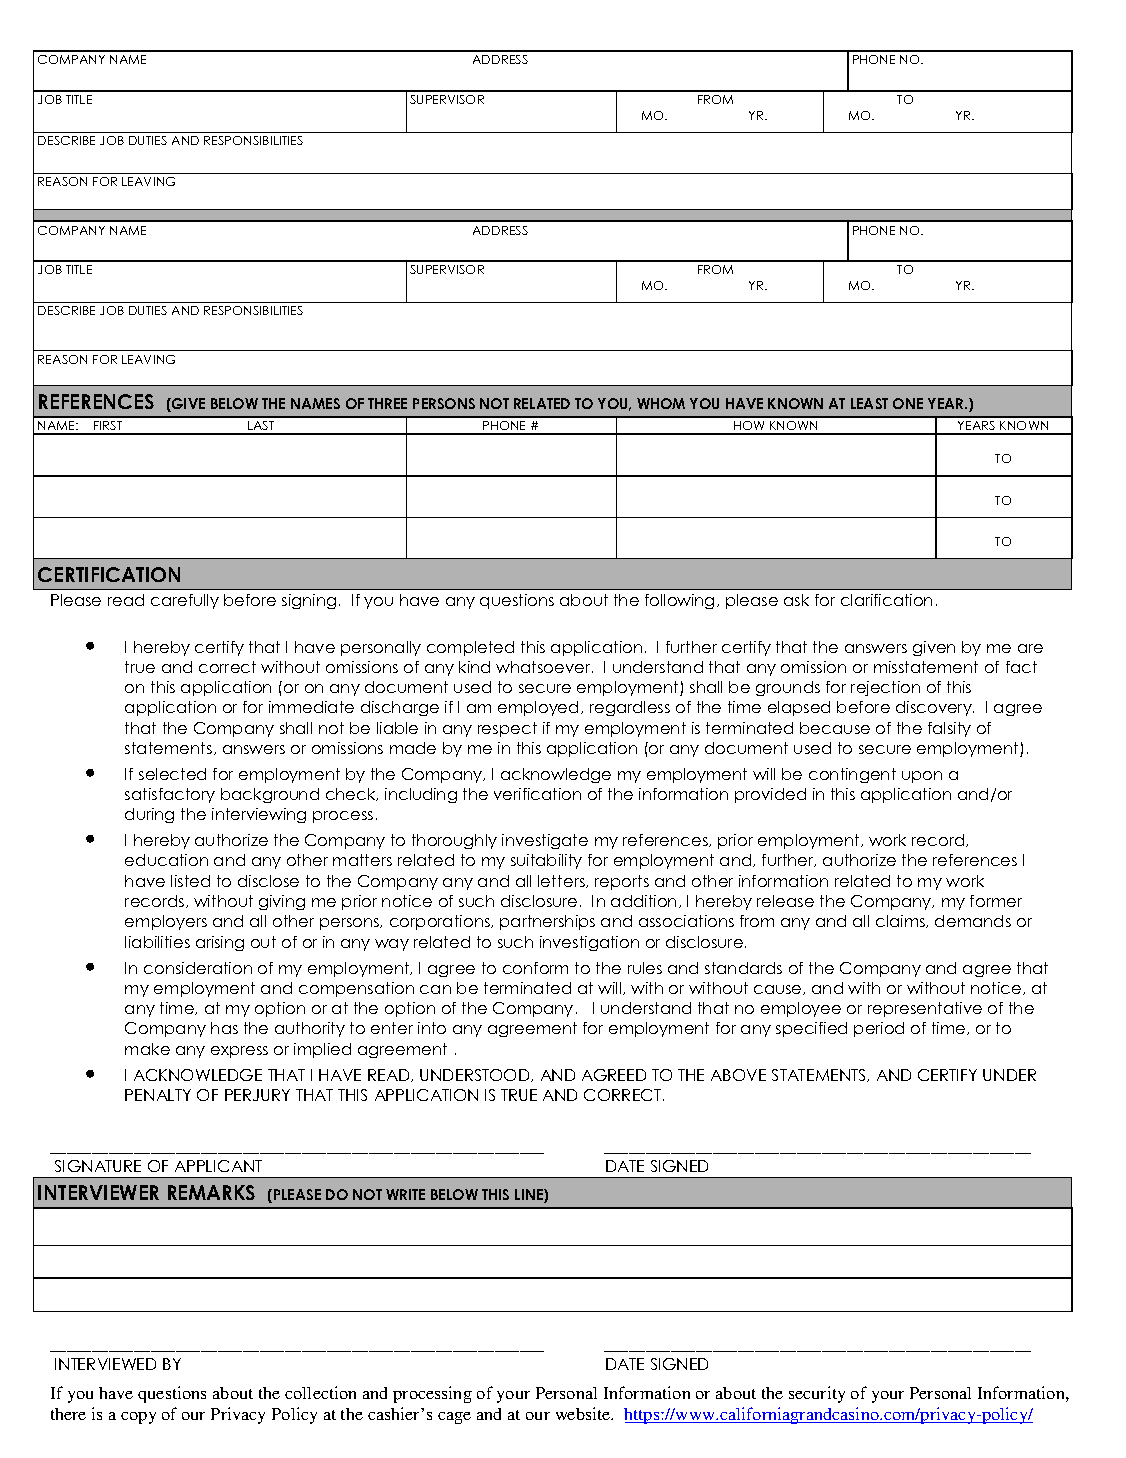 Image resolution: width=1126 pixels, height=1458 pixels. What do you see at coordinates (661, 403) in the page?
I see `WHOM` at bounding box center [661, 403].
